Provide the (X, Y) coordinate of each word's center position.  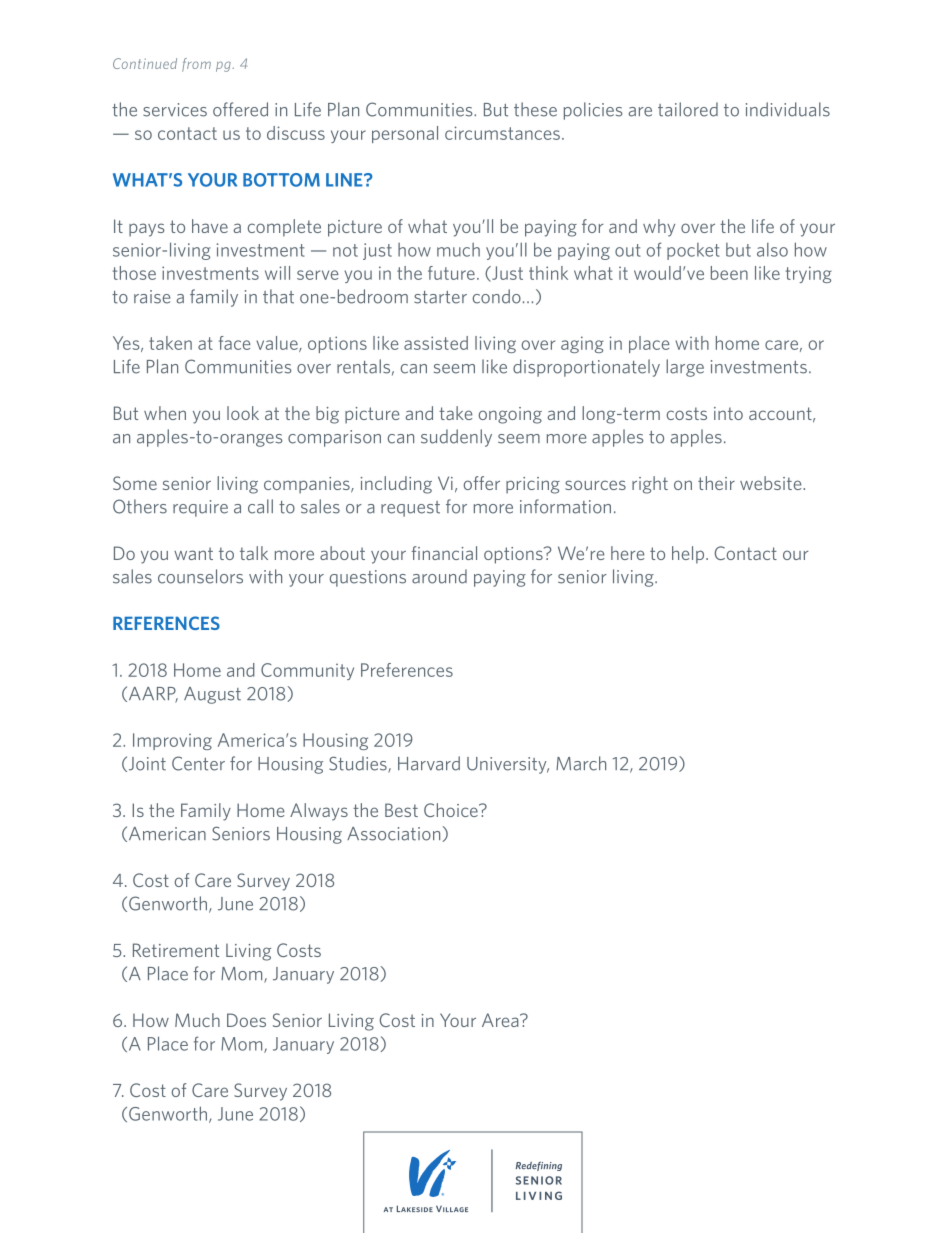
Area (501, 1020)
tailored (688, 109)
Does (246, 1020)
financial (444, 553)
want (193, 553)
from (196, 65)
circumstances (502, 133)
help (689, 555)
